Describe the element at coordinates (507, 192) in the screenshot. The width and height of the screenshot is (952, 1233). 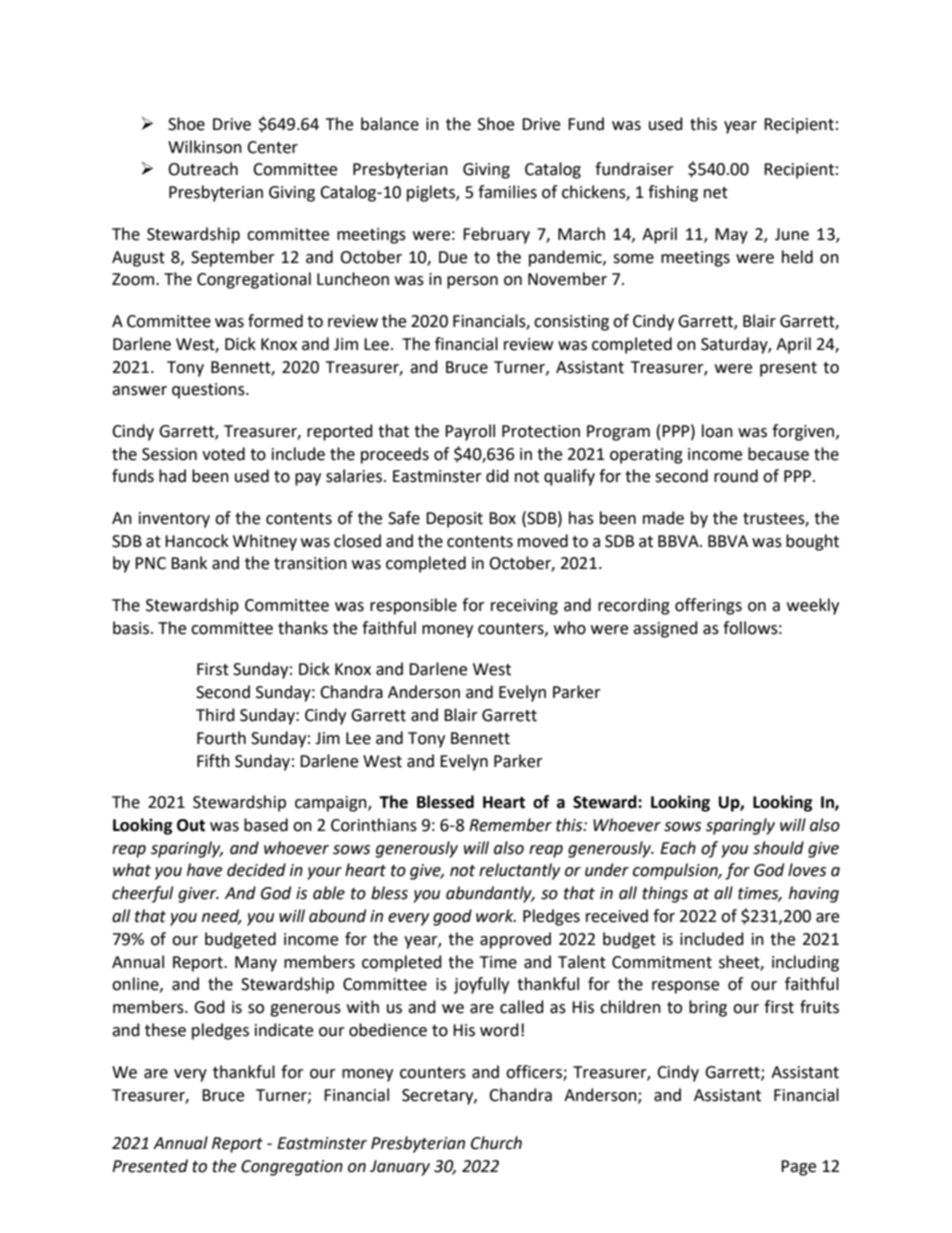
I see `families` at that location.
